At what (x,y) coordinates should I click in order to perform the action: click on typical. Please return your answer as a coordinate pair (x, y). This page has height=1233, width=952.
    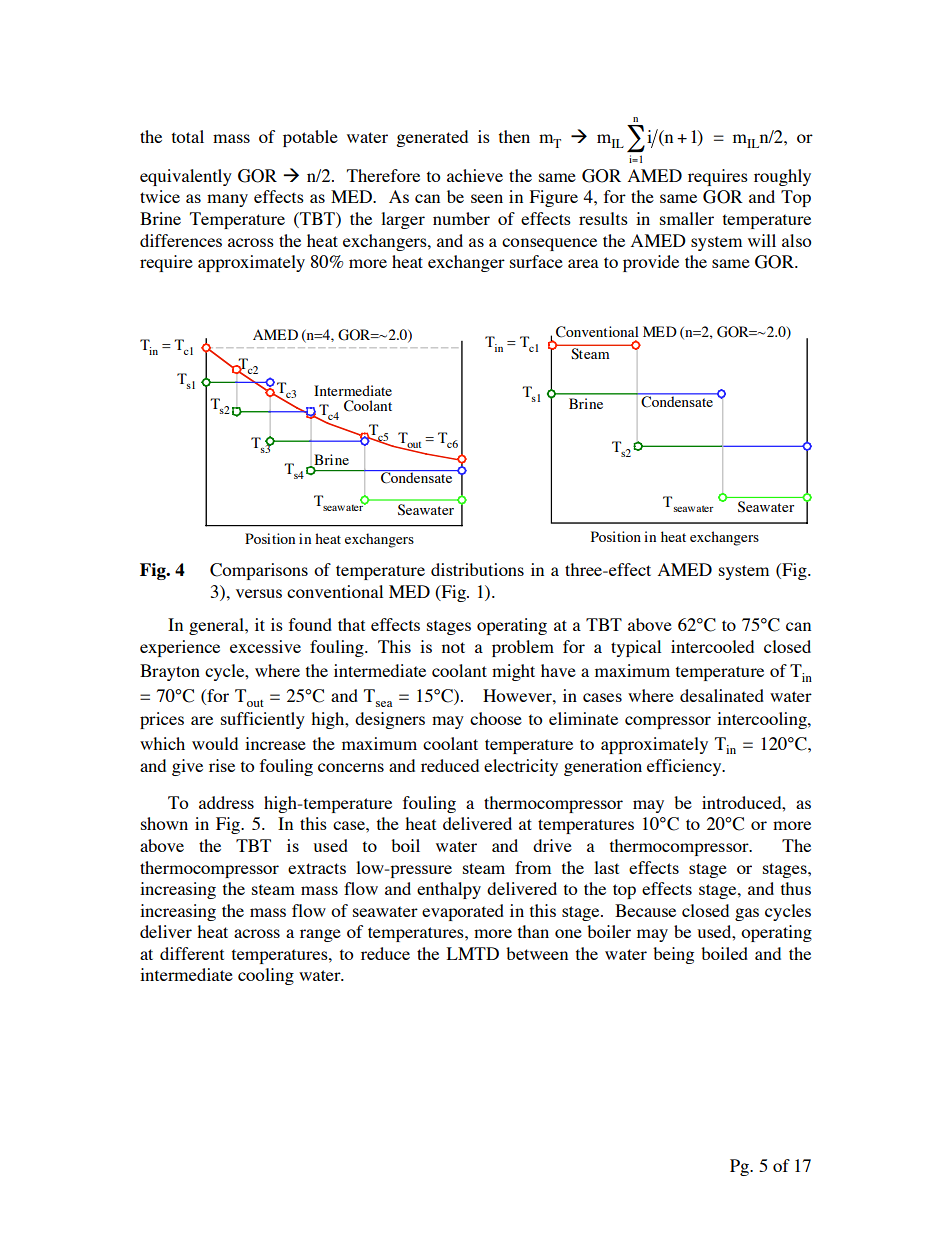
    Looking at the image, I should click on (636, 648).
